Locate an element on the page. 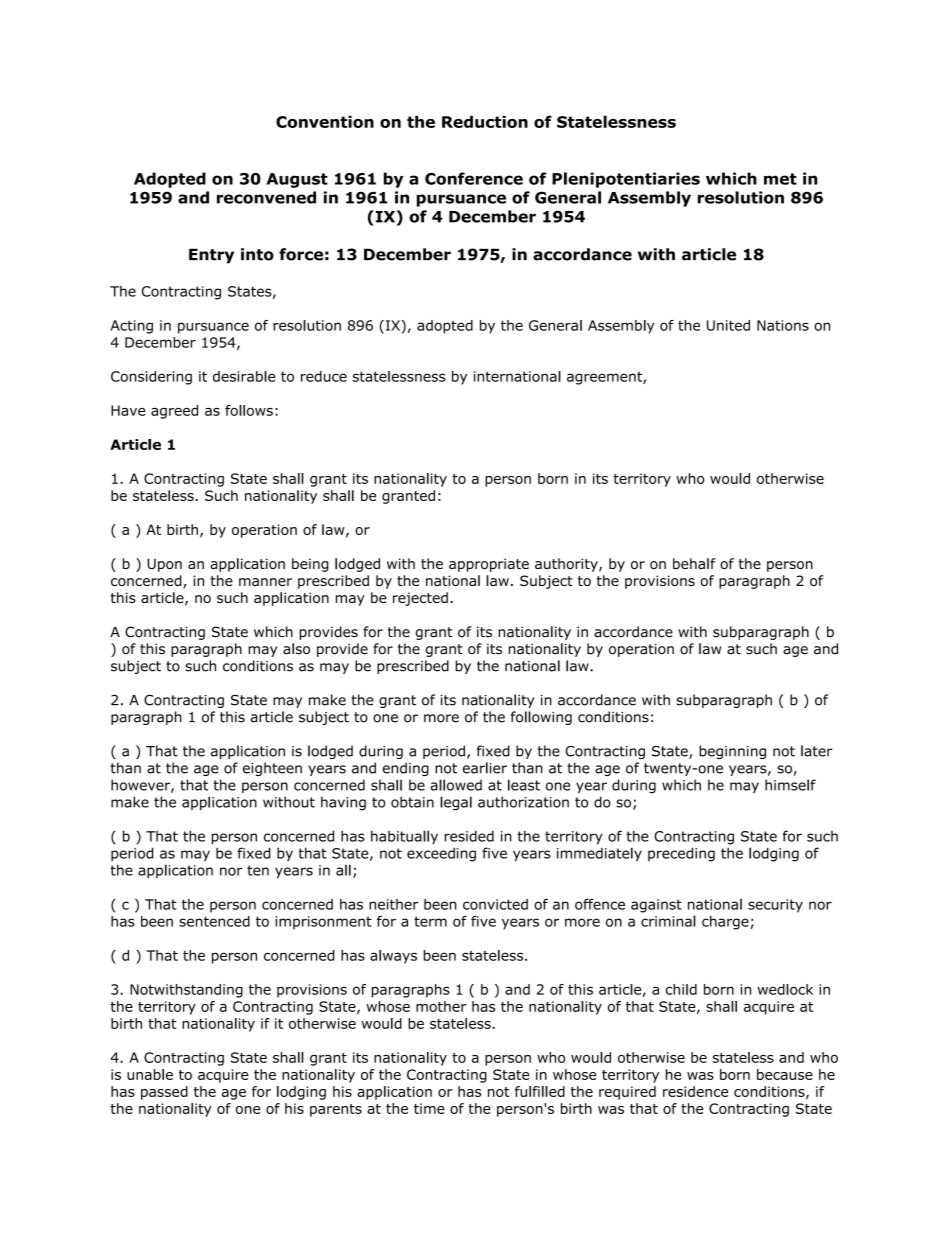 This image has height=1233, width=952. met is located at coordinates (780, 179).
